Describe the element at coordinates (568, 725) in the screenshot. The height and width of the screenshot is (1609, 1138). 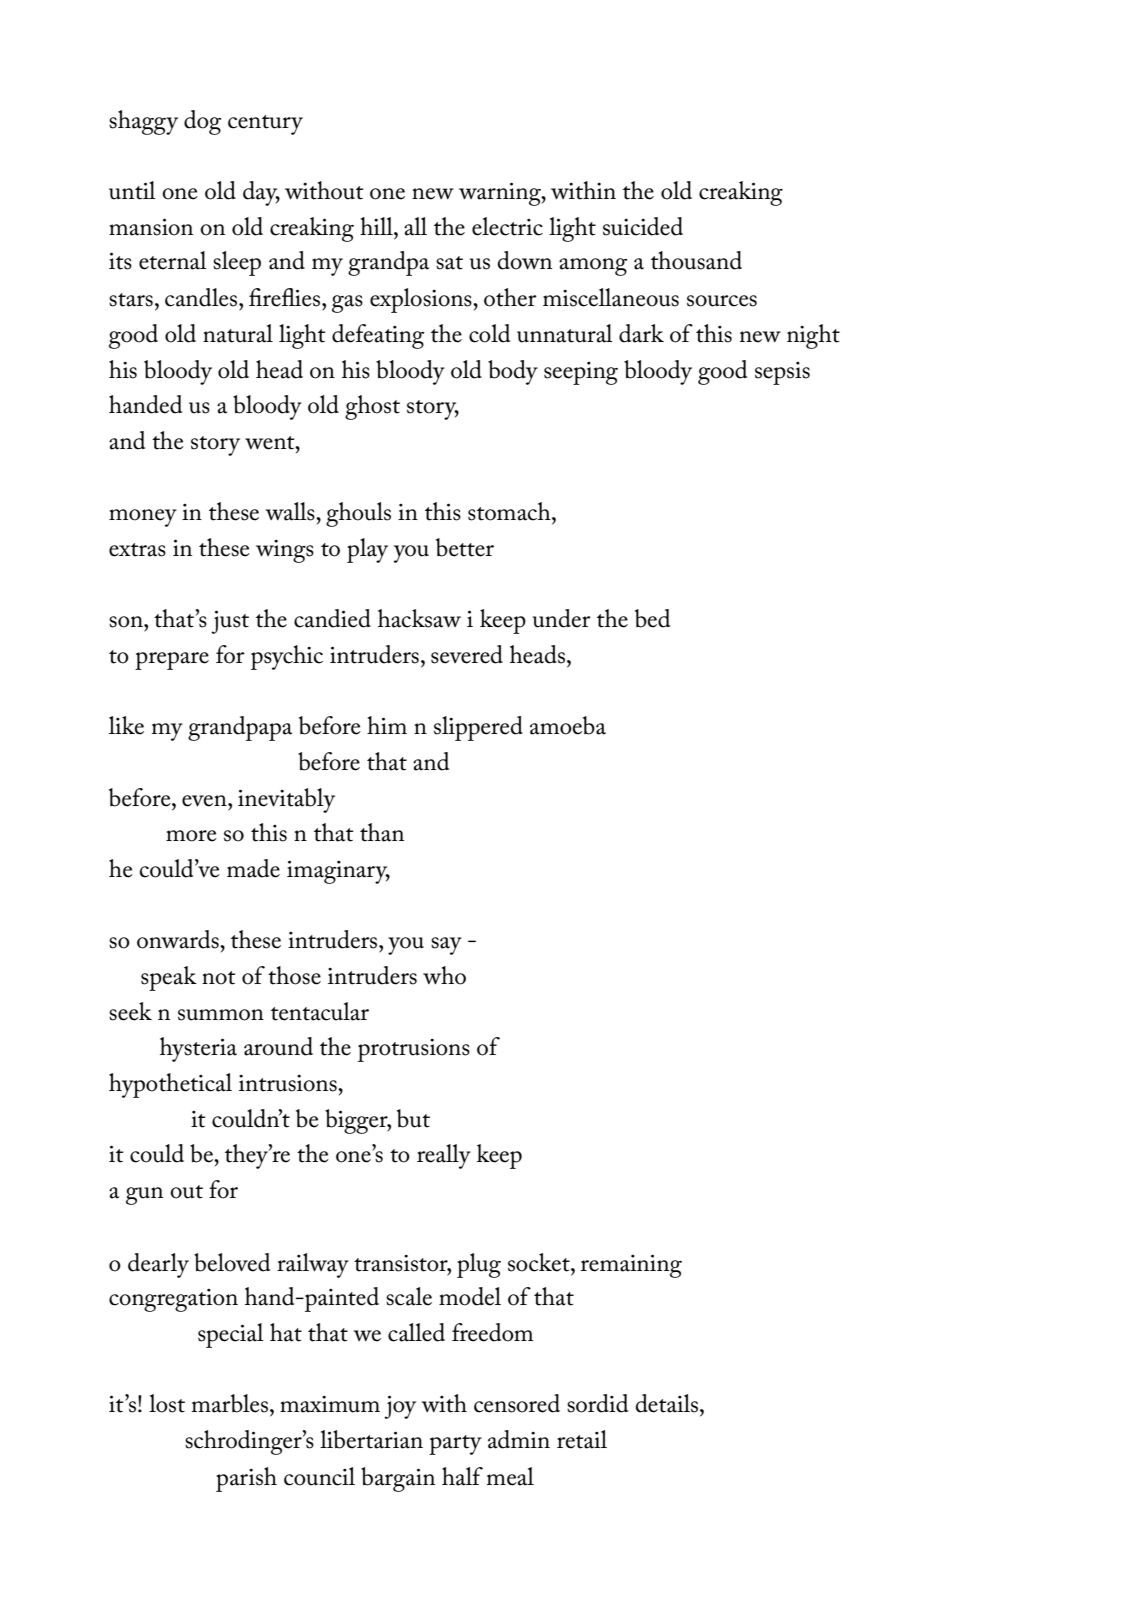
I see `amoeba` at that location.
